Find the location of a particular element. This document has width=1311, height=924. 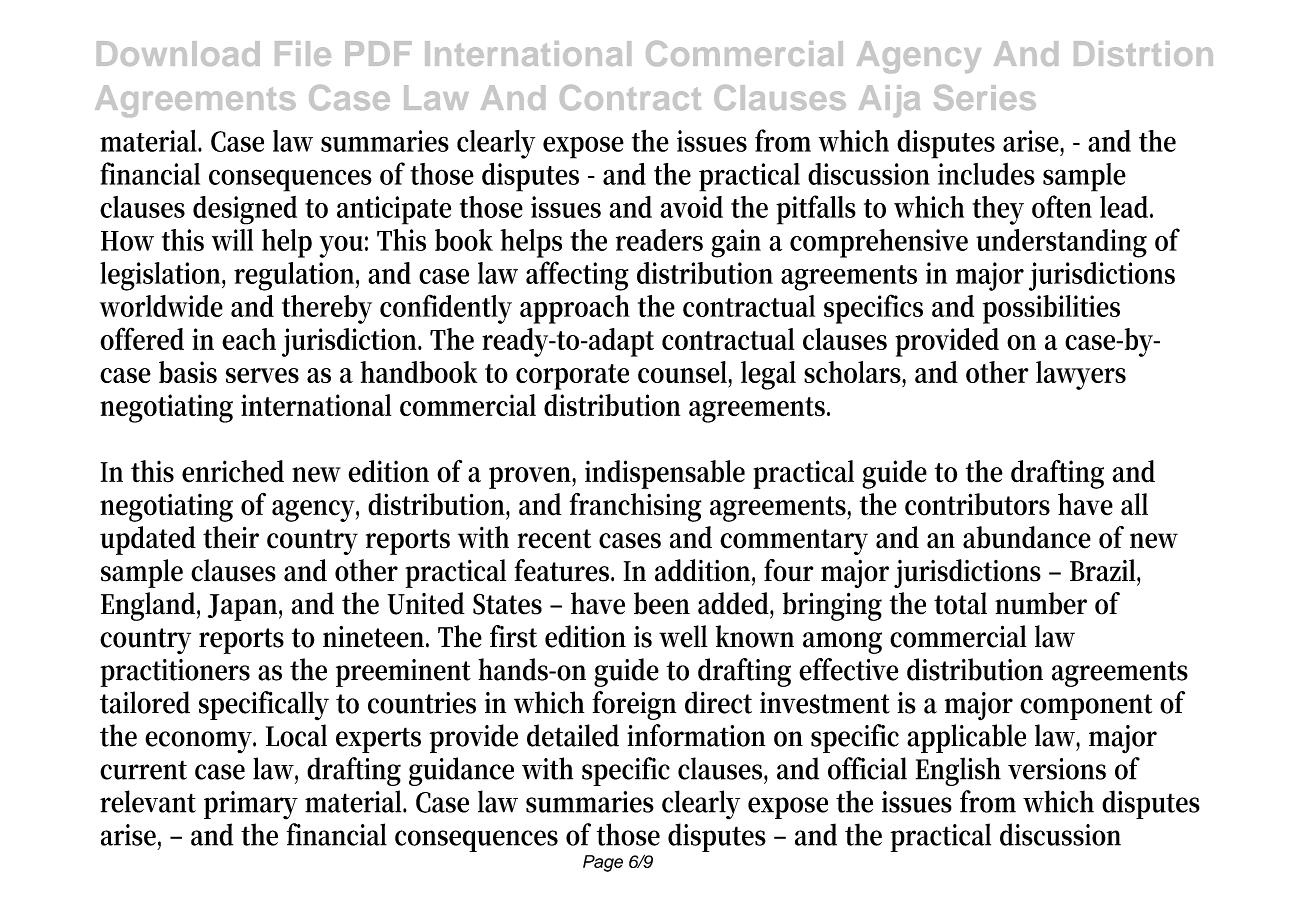

Series is located at coordinates (985, 98).
